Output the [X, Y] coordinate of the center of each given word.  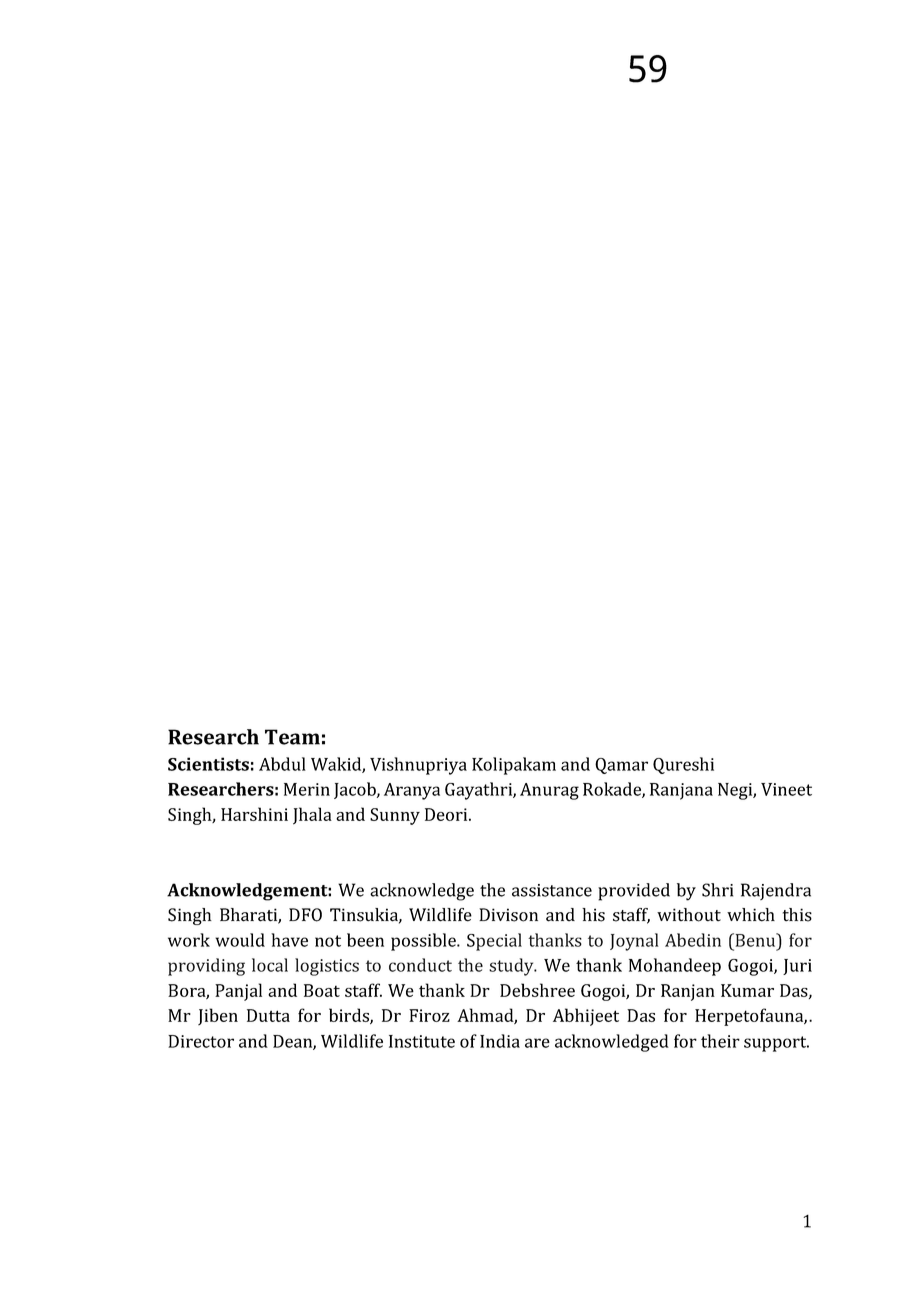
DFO [305, 915]
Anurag [549, 791]
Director [201, 1041]
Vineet [786, 789]
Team [292, 737]
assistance [552, 890]
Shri [717, 890]
